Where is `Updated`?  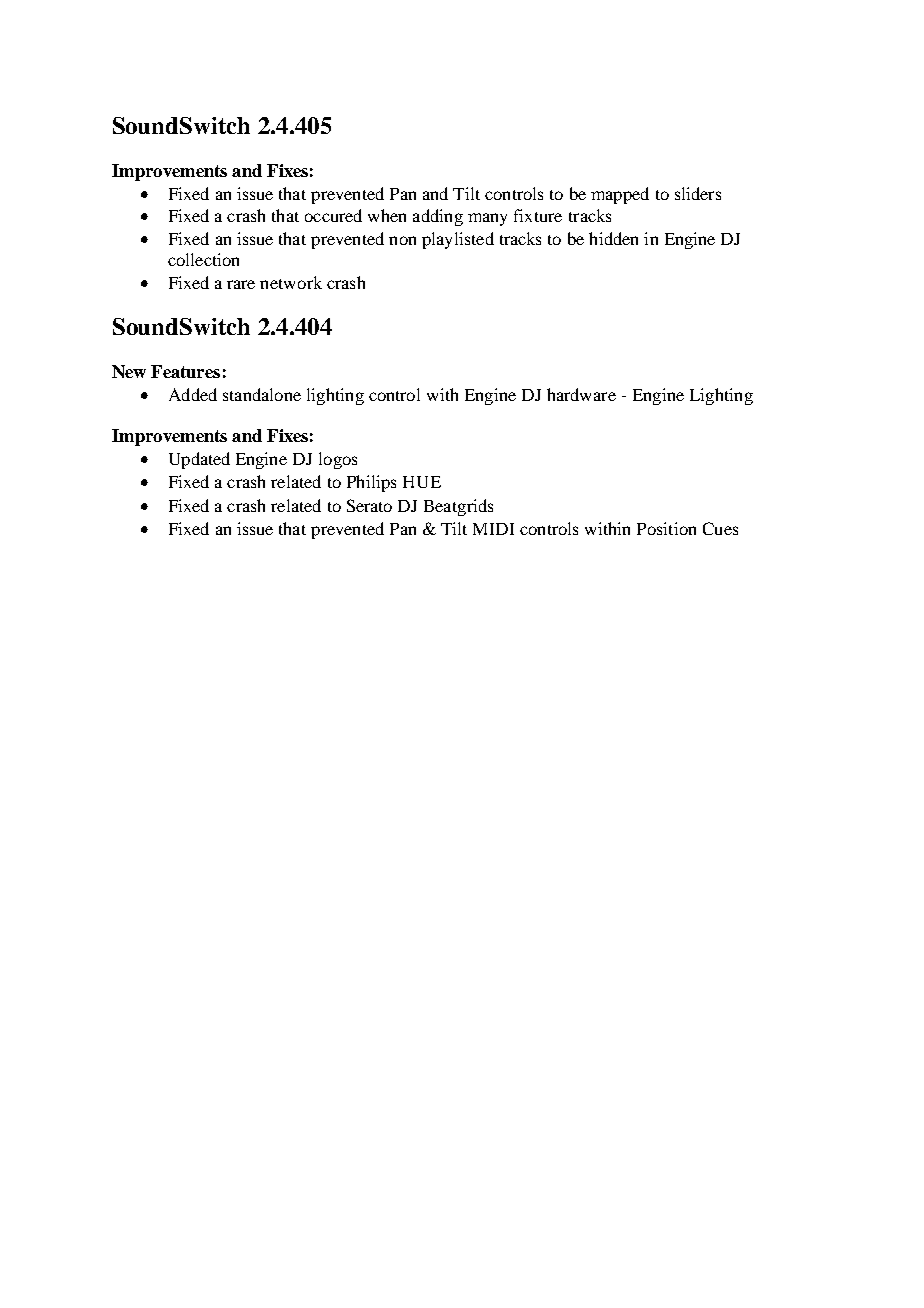
Updated is located at coordinates (199, 460).
